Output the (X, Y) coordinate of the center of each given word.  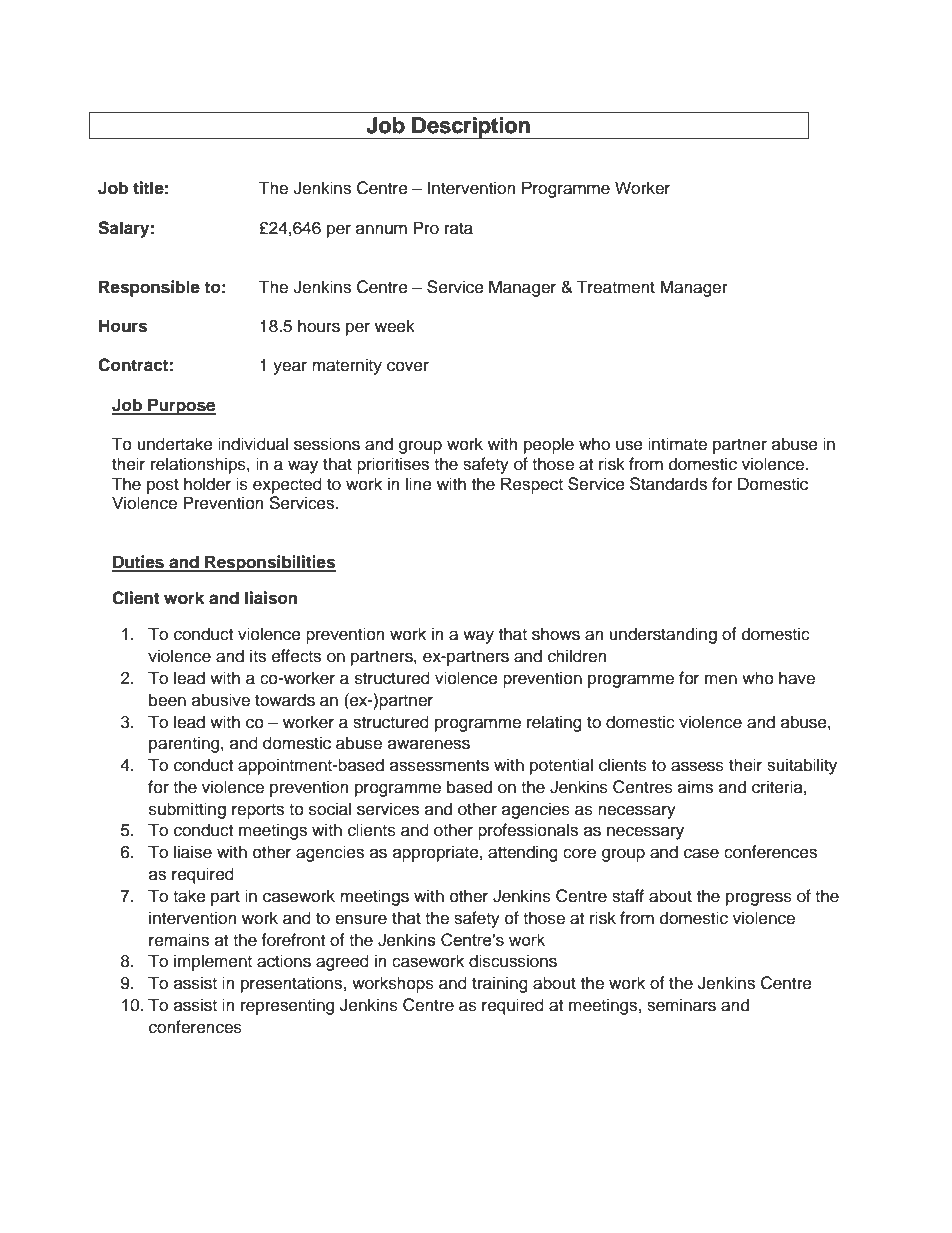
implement (213, 962)
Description (471, 128)
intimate (677, 444)
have (797, 678)
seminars (681, 1005)
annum (381, 229)
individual (253, 444)
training (500, 984)
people (549, 445)
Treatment (616, 287)
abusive (221, 700)
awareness (429, 744)
